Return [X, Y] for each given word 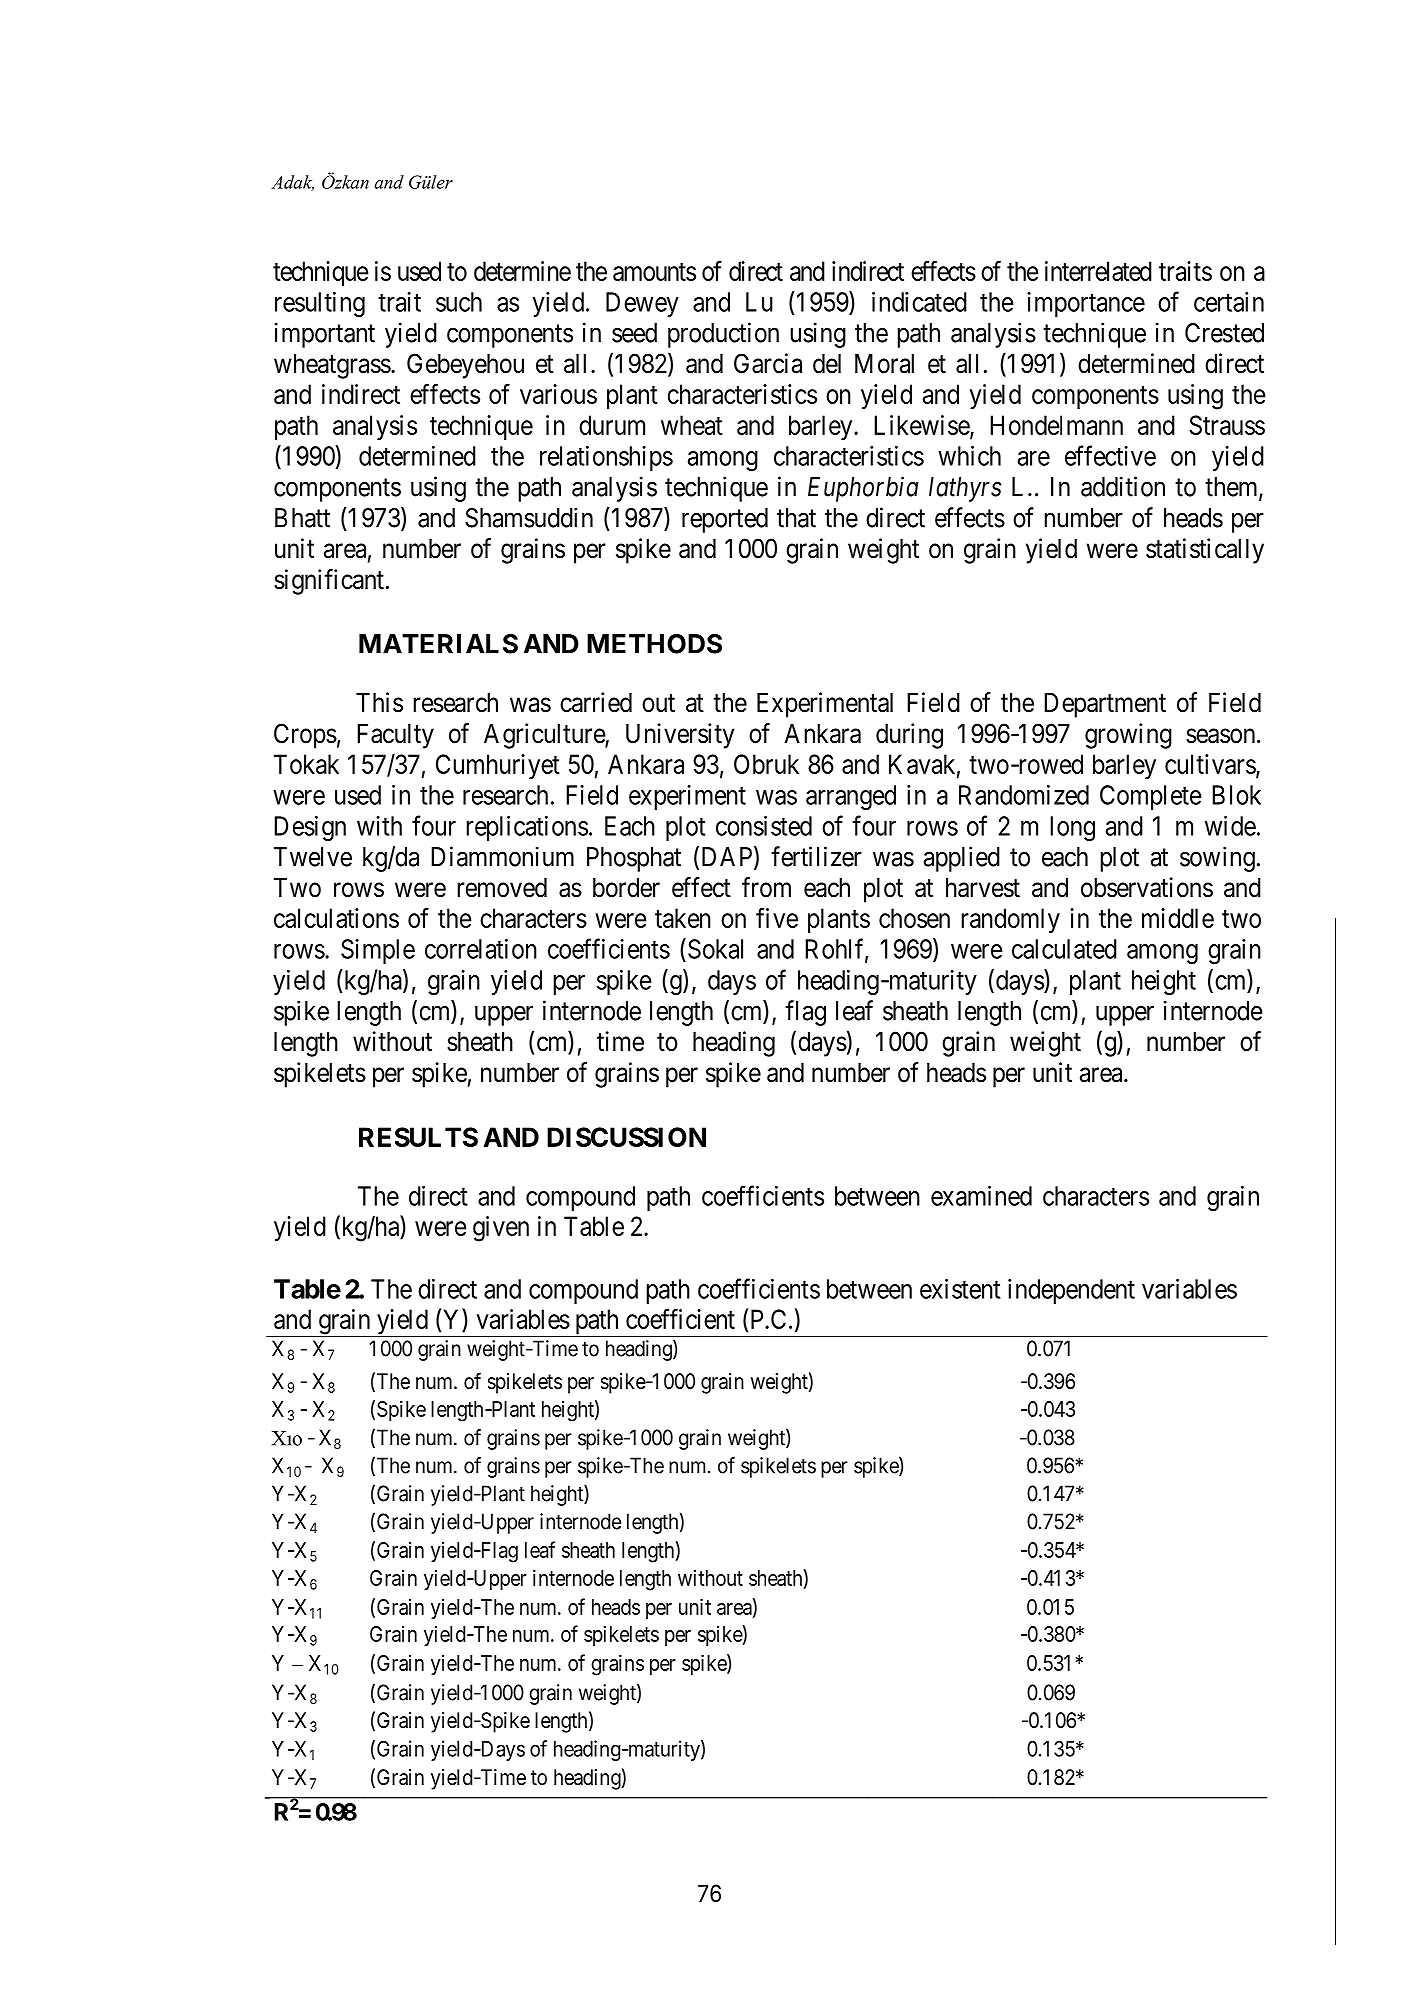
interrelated [1098, 271]
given [501, 1229]
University [680, 736]
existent [960, 1289]
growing [1128, 736]
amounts [654, 272]
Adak [292, 183]
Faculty [395, 736]
